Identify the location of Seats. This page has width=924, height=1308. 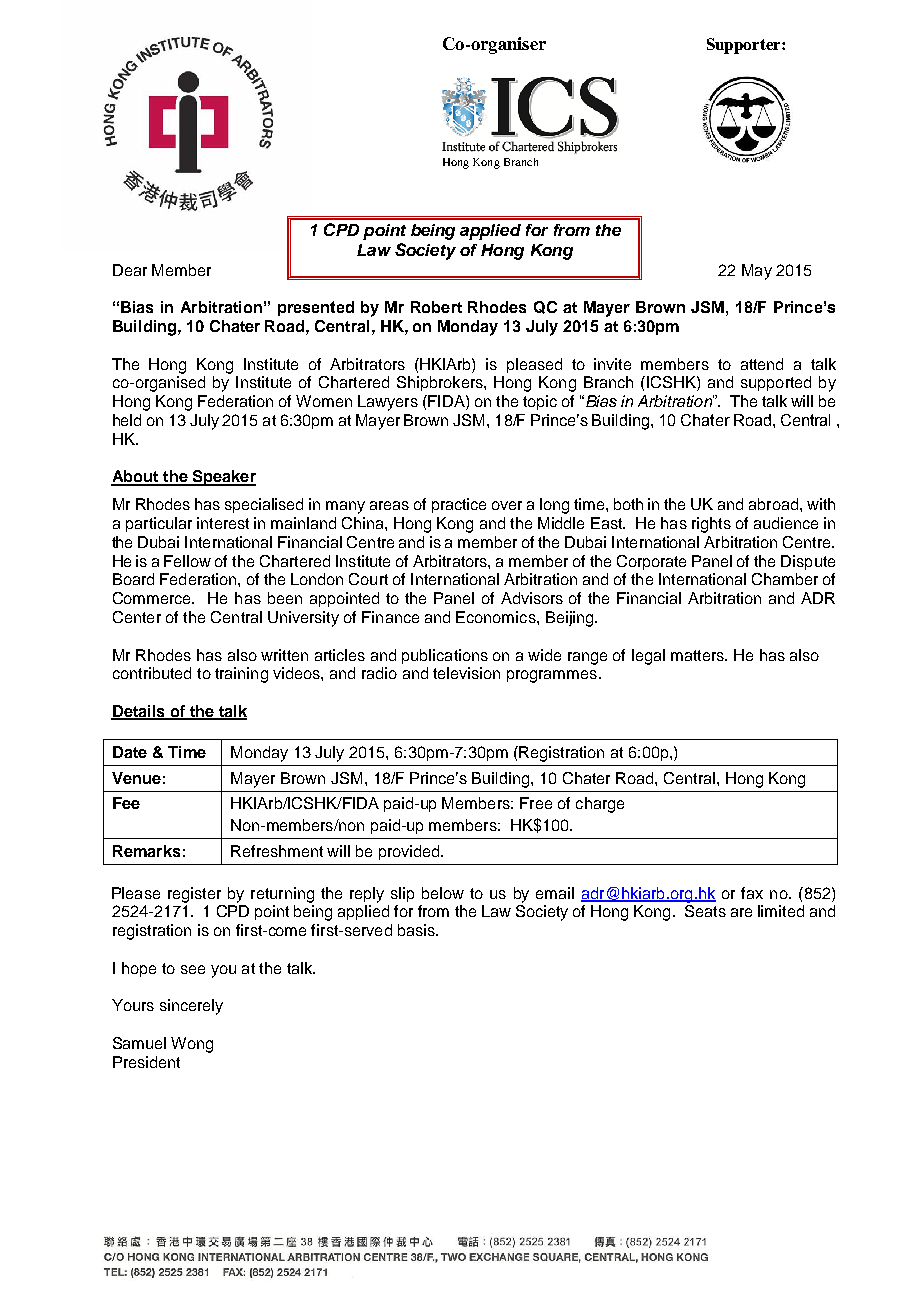
(705, 911).
